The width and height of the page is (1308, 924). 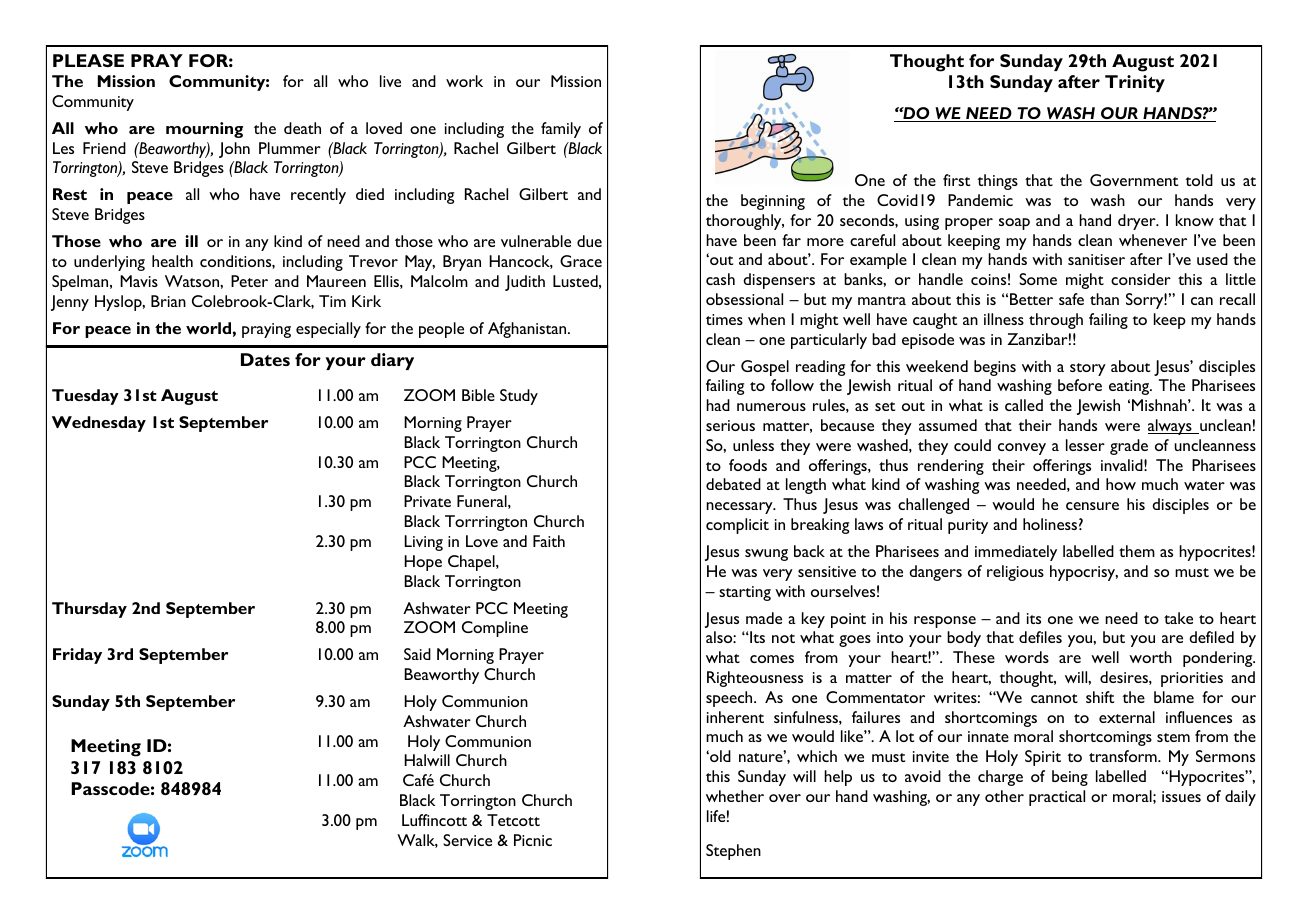 I want to click on practical, so click(x=1057, y=798).
